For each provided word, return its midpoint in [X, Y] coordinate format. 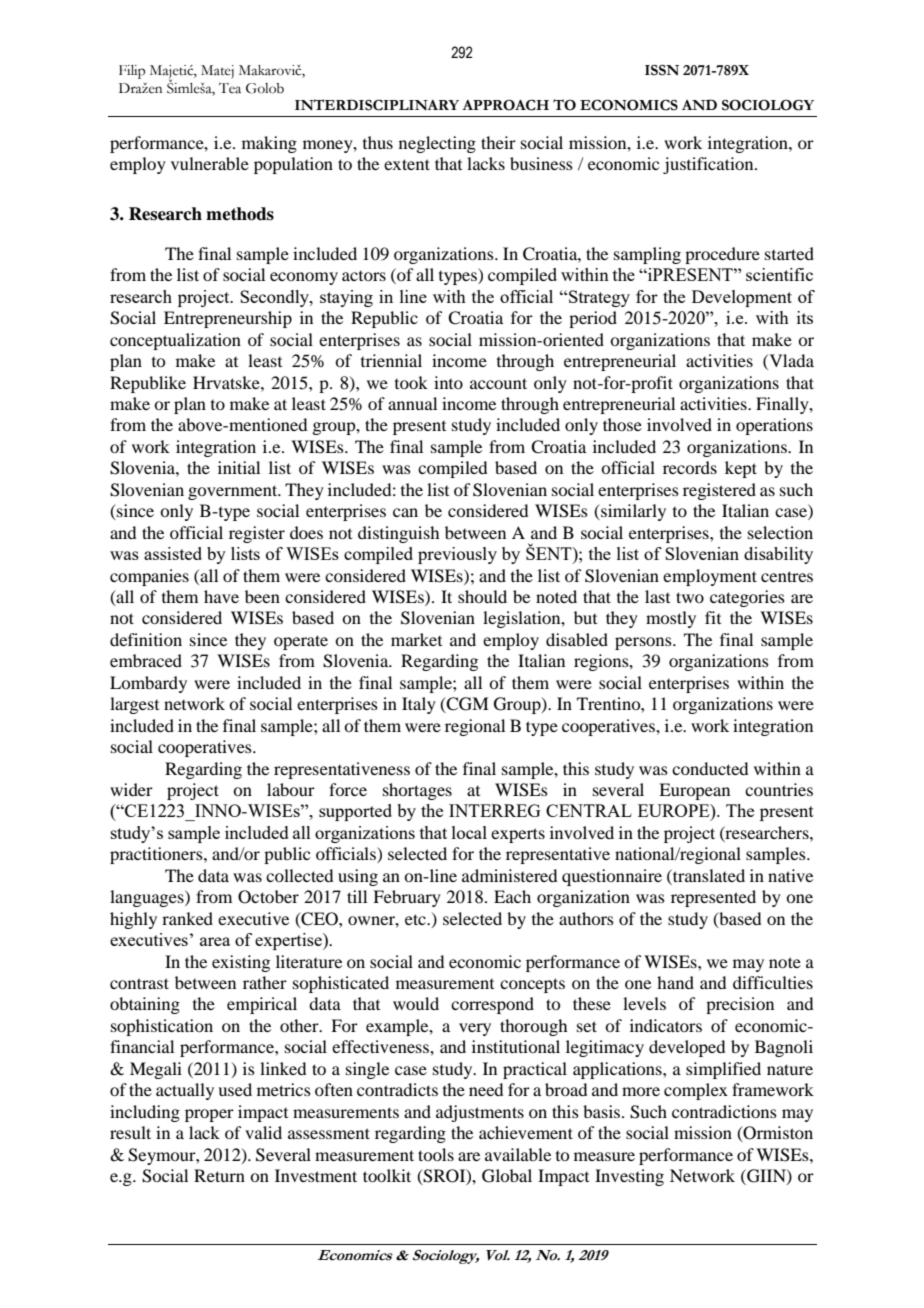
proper [209, 1115]
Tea [230, 88]
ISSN [662, 70]
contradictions [724, 1111]
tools [436, 1154]
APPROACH [505, 105]
